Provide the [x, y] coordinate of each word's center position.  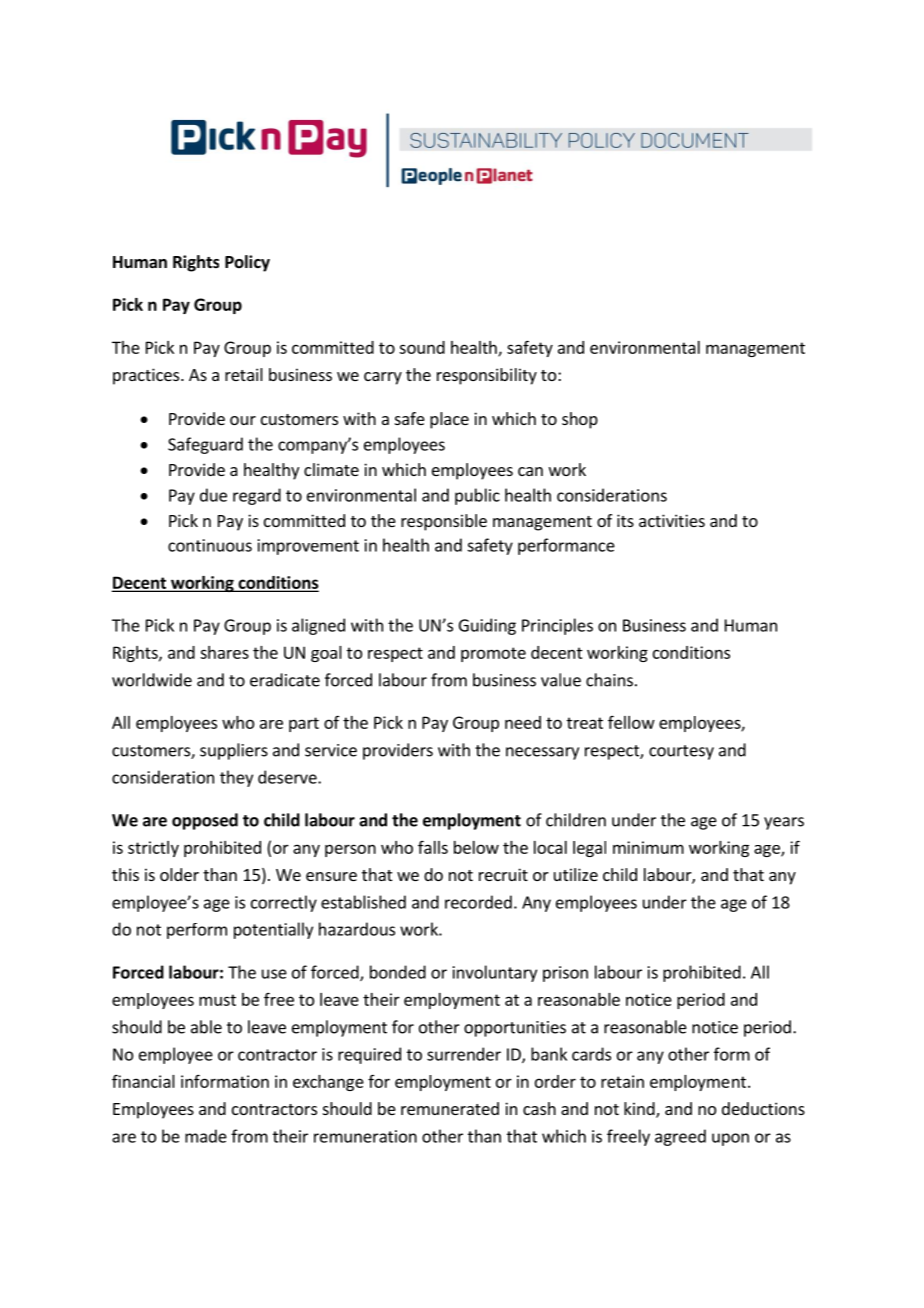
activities [672, 520]
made [206, 1136]
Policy [247, 263]
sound [422, 347]
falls [433, 847]
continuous [210, 545]
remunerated [450, 1108]
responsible [444, 522]
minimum [648, 847]
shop [580, 420]
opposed [205, 821]
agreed [680, 1137]
